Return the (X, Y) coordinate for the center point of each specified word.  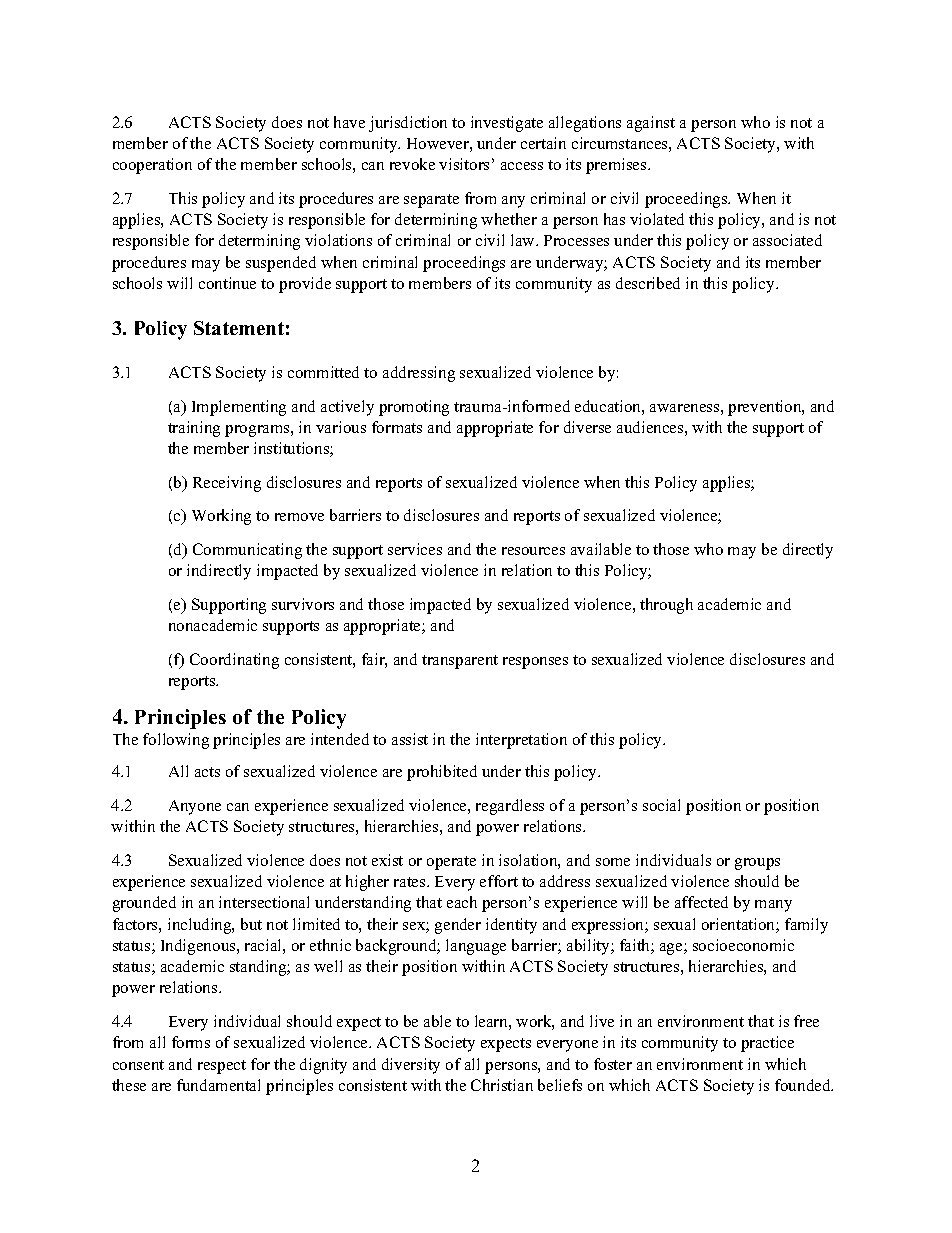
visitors (464, 164)
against (651, 124)
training (194, 429)
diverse (587, 427)
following (176, 741)
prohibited (442, 773)
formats (397, 427)
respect (222, 1067)
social (661, 805)
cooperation (152, 166)
